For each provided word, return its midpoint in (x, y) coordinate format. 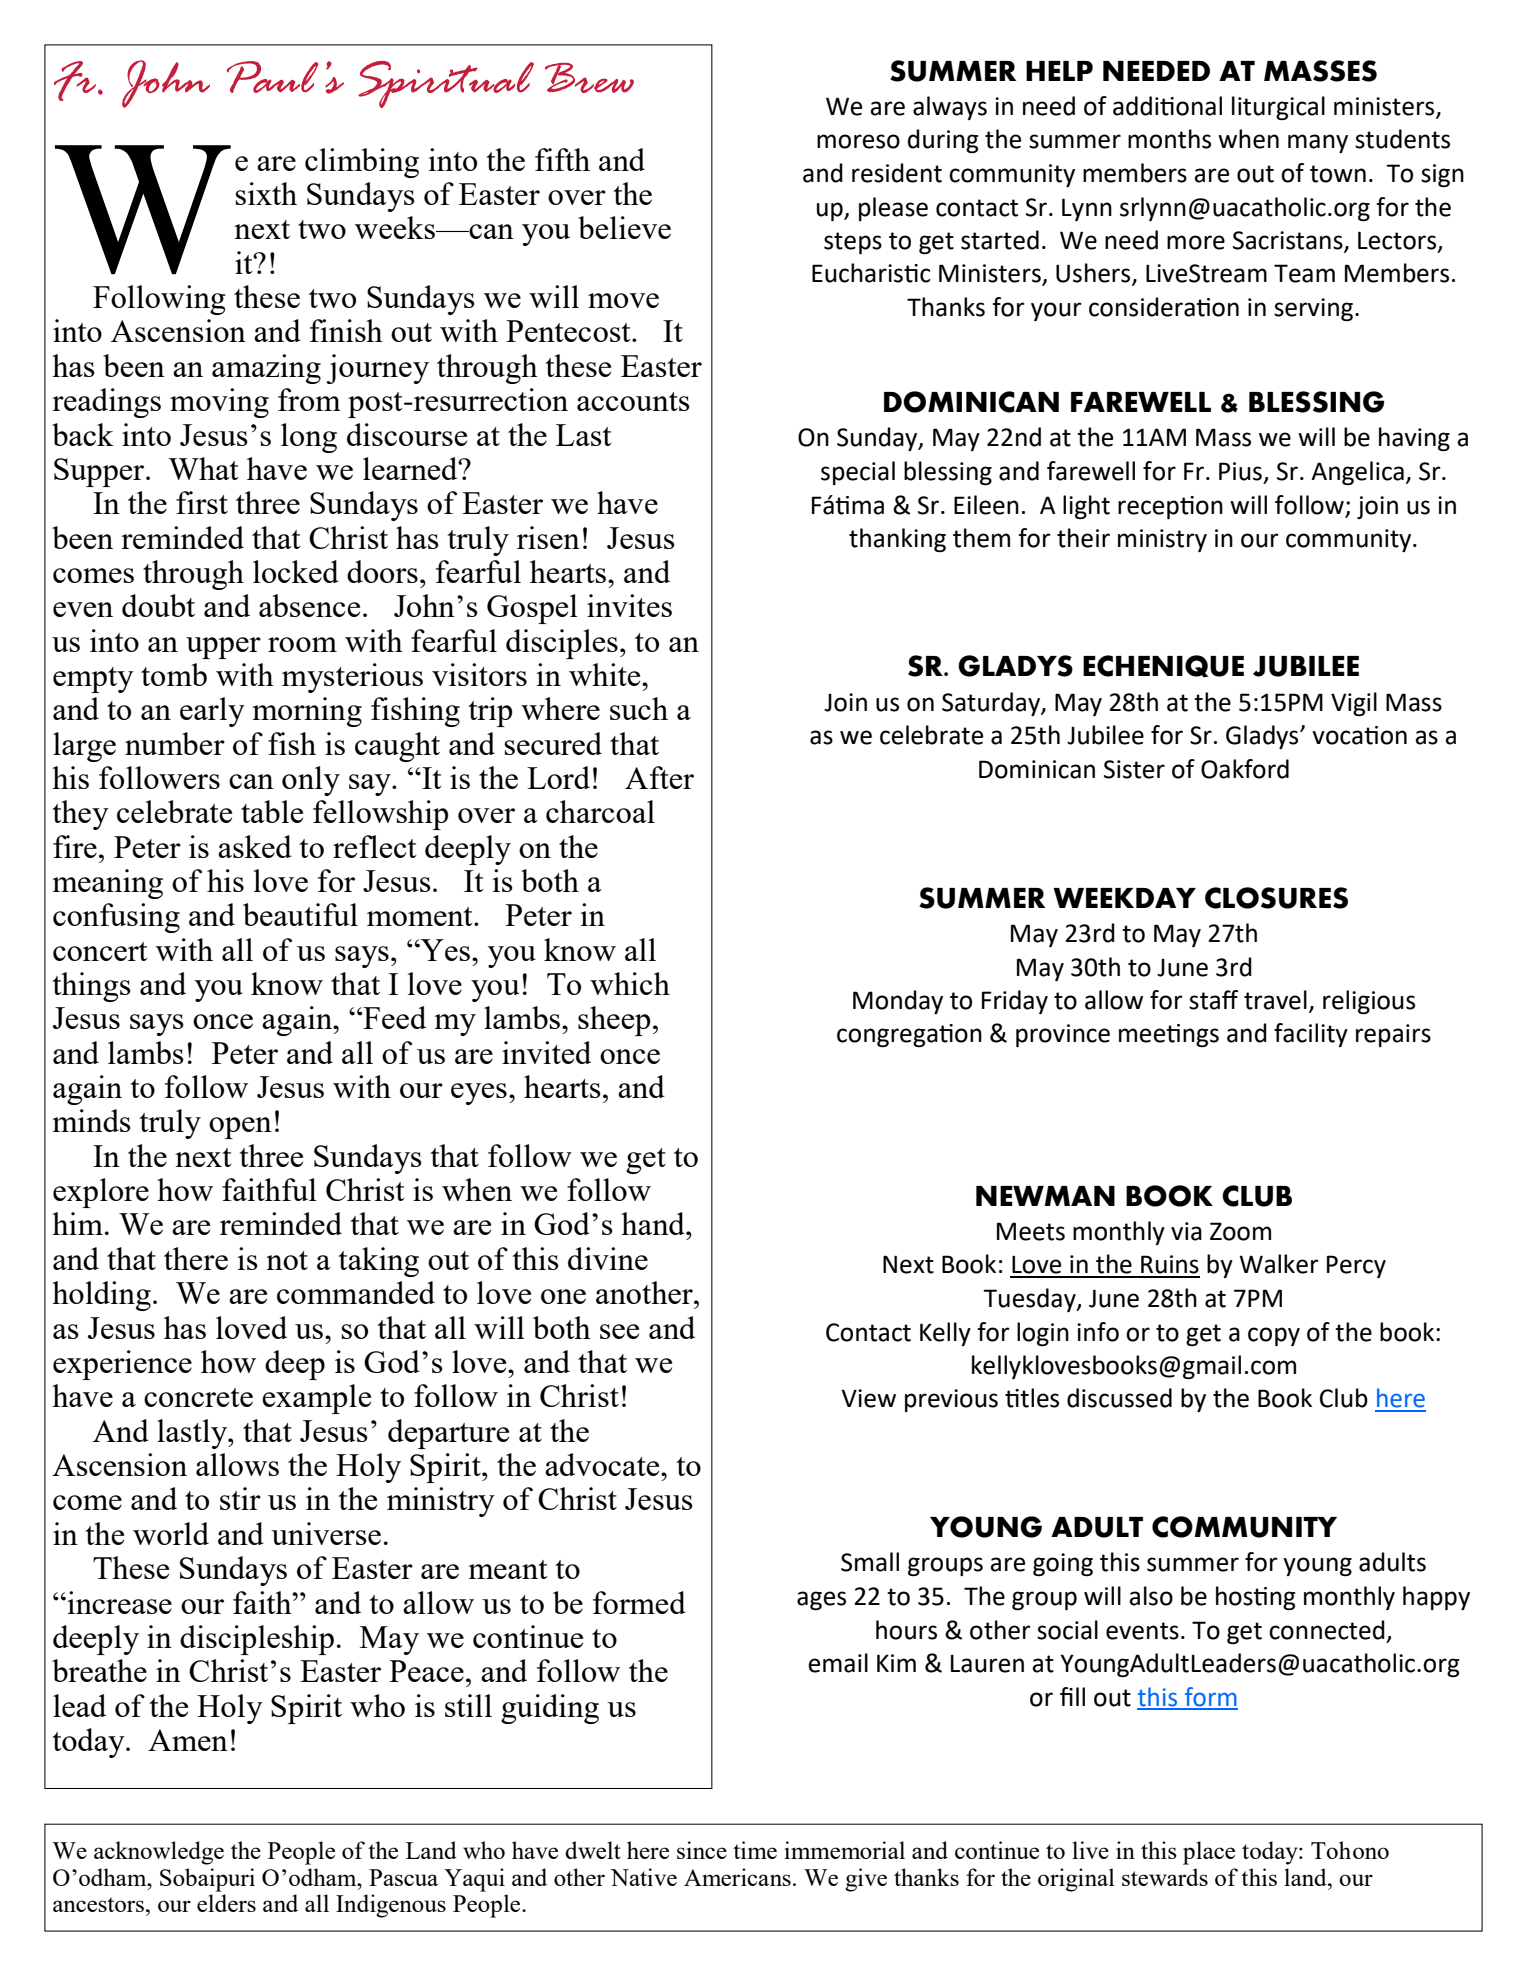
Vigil (1354, 704)
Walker (1279, 1264)
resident (897, 173)
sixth (266, 193)
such (639, 708)
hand (654, 1223)
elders (226, 1903)
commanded (356, 1292)
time (755, 1850)
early (212, 712)
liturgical (1278, 108)
